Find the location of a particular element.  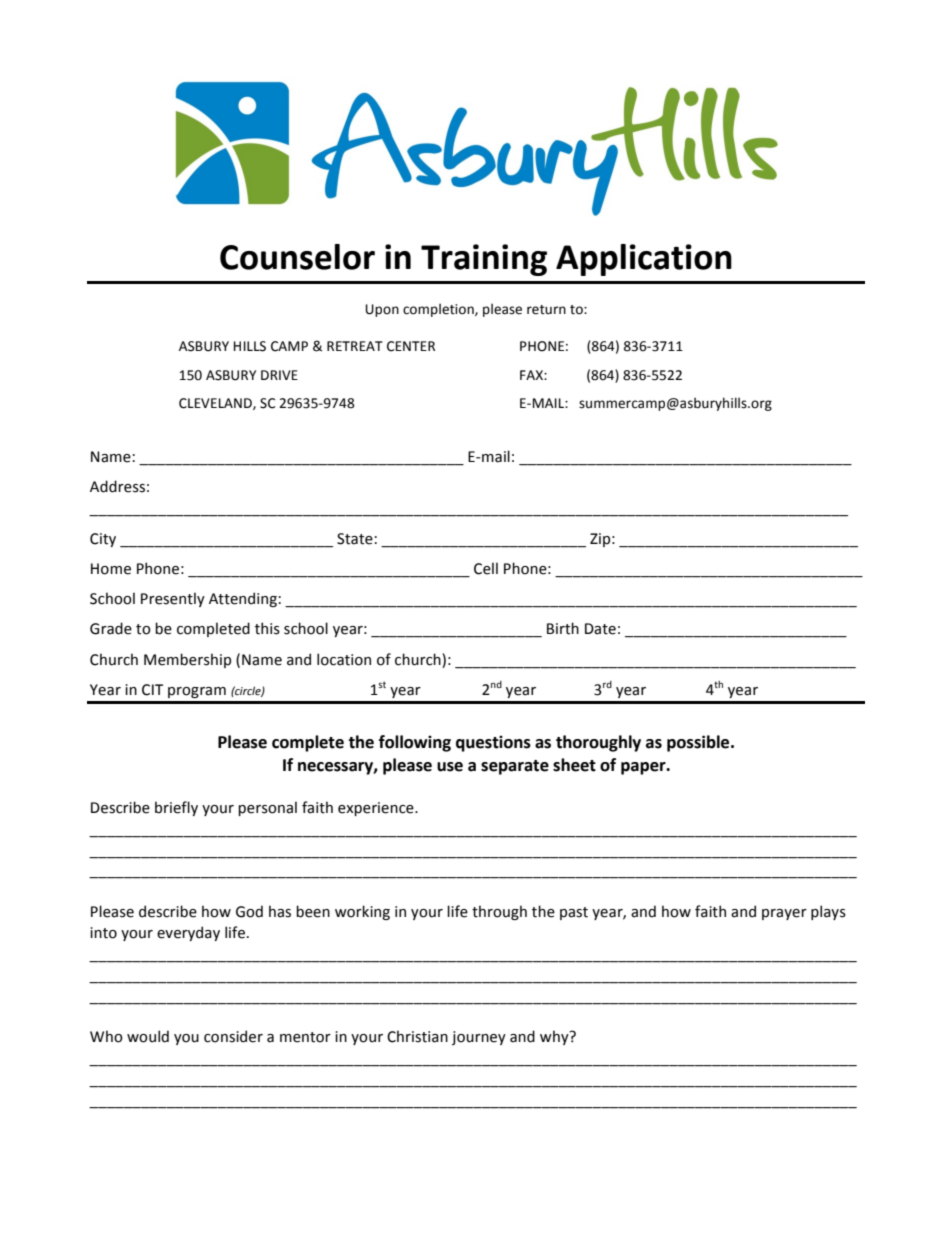

briefly is located at coordinates (176, 808).
